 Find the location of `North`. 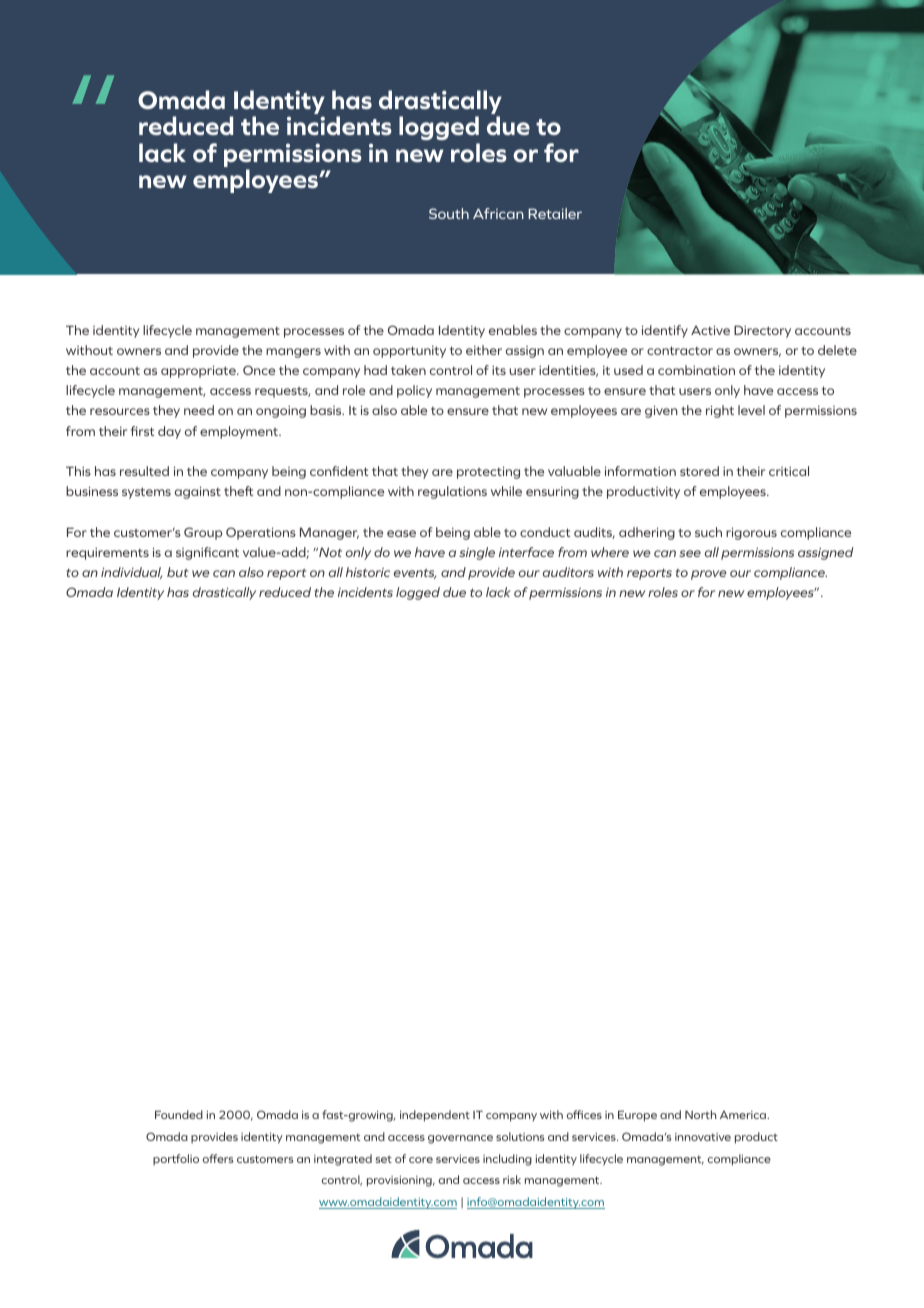

North is located at coordinates (700, 1114).
